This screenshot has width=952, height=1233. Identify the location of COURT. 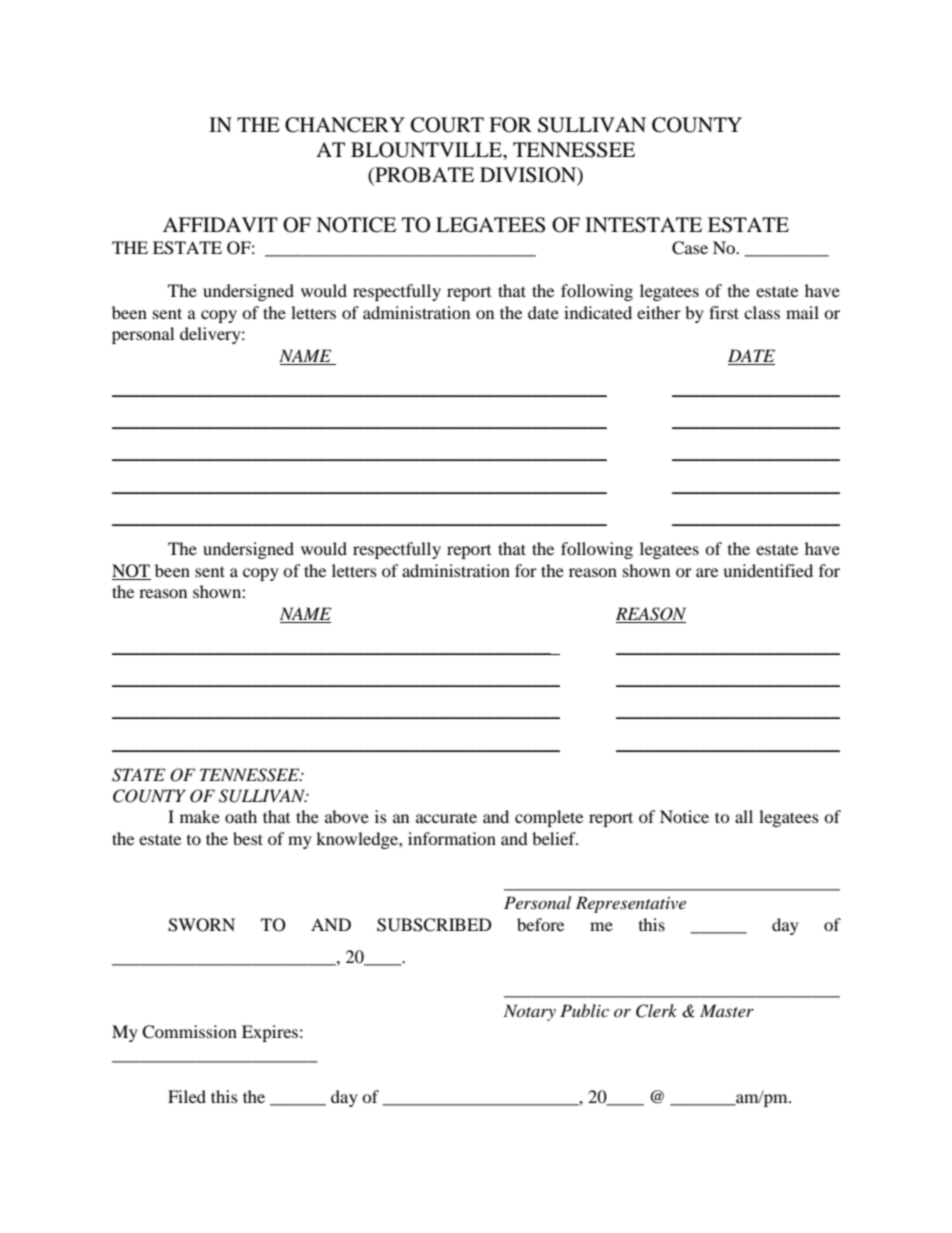
(447, 125).
